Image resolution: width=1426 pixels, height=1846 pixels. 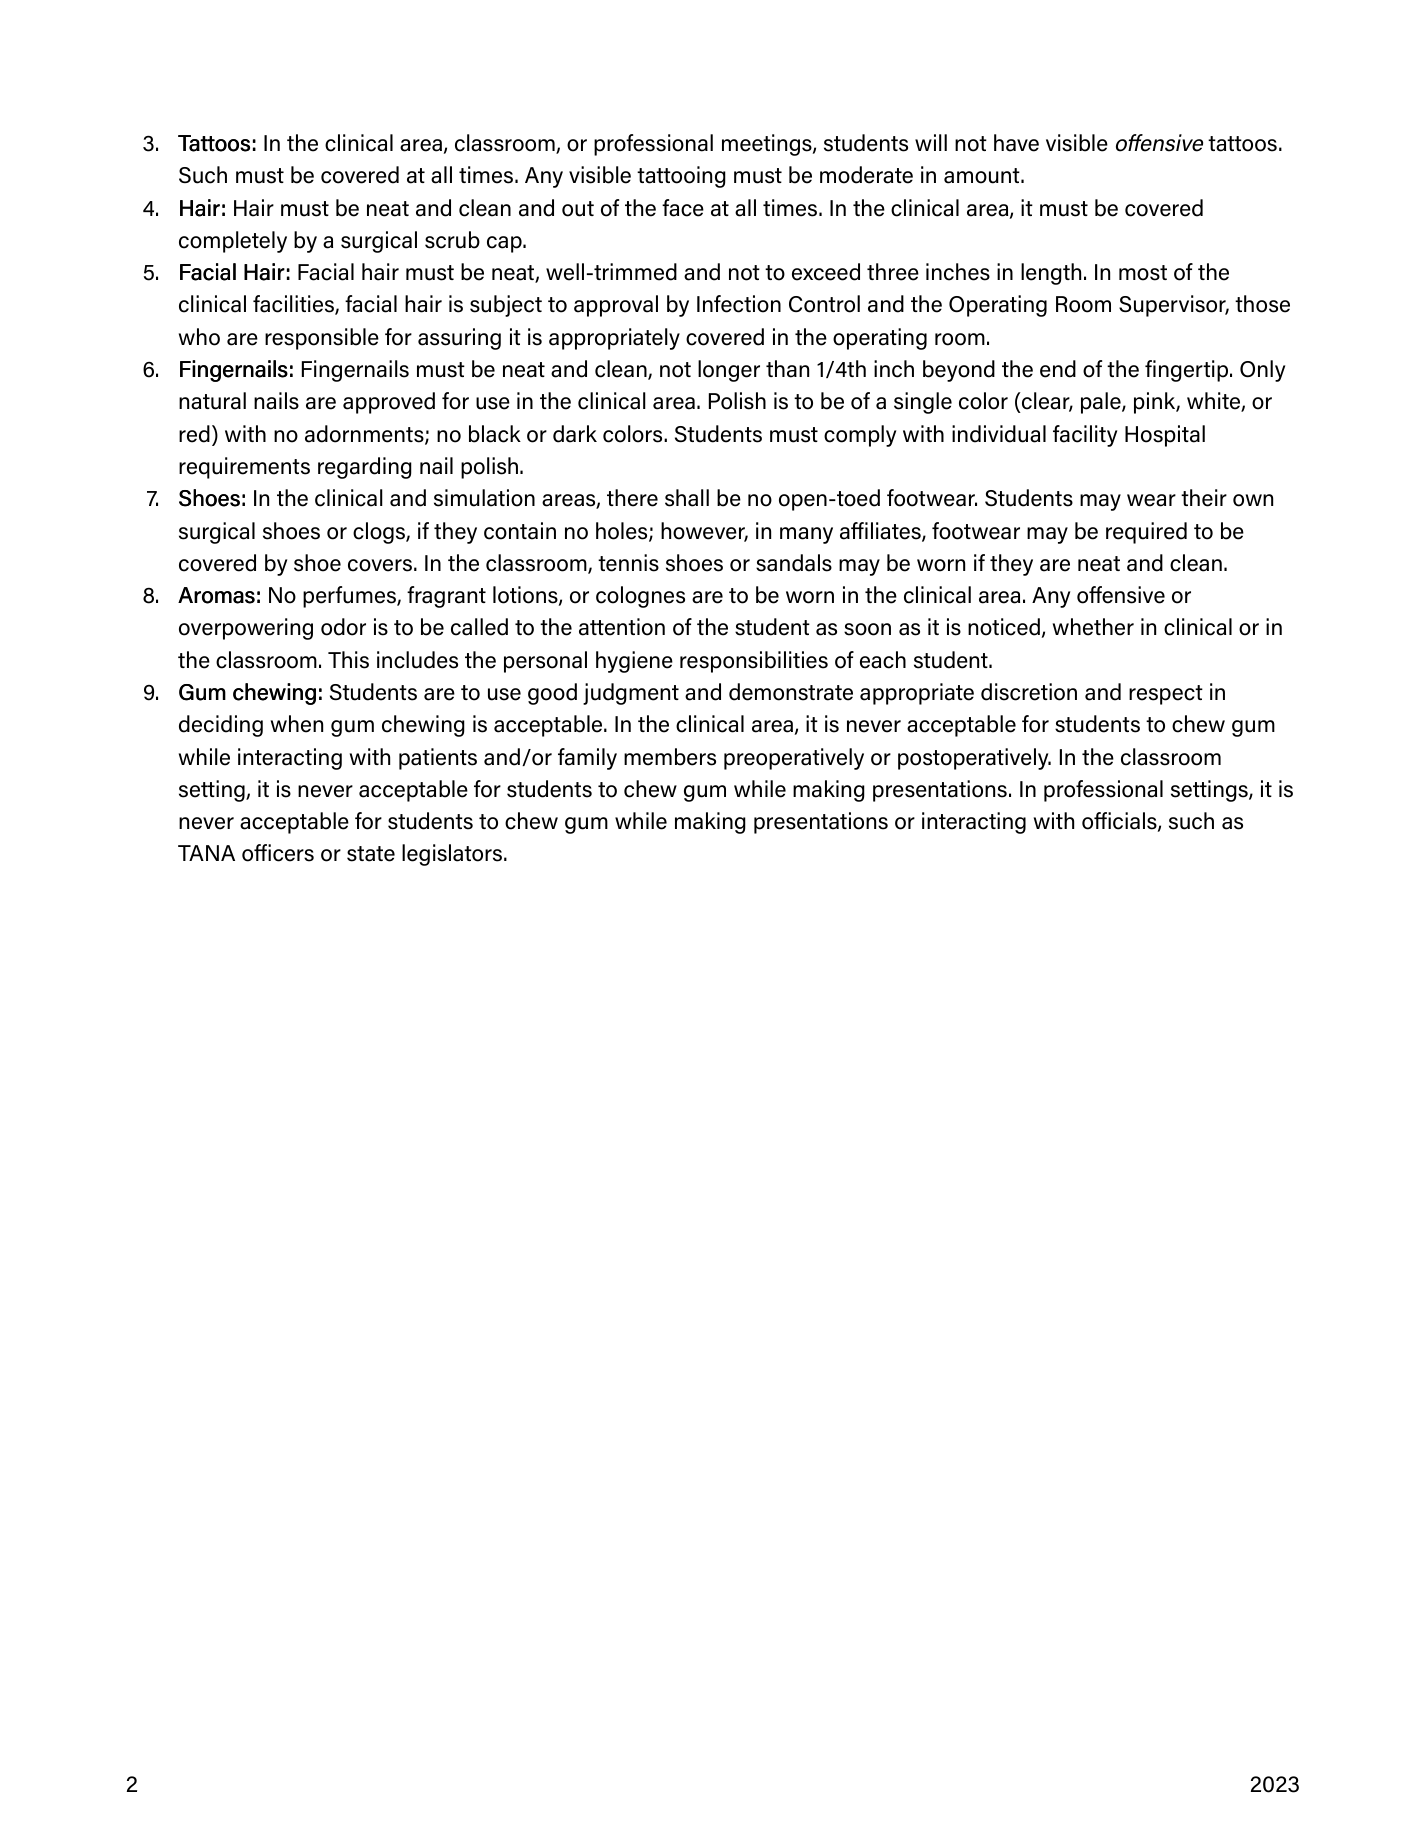 What do you see at coordinates (233, 242) in the screenshot?
I see `completely` at bounding box center [233, 242].
